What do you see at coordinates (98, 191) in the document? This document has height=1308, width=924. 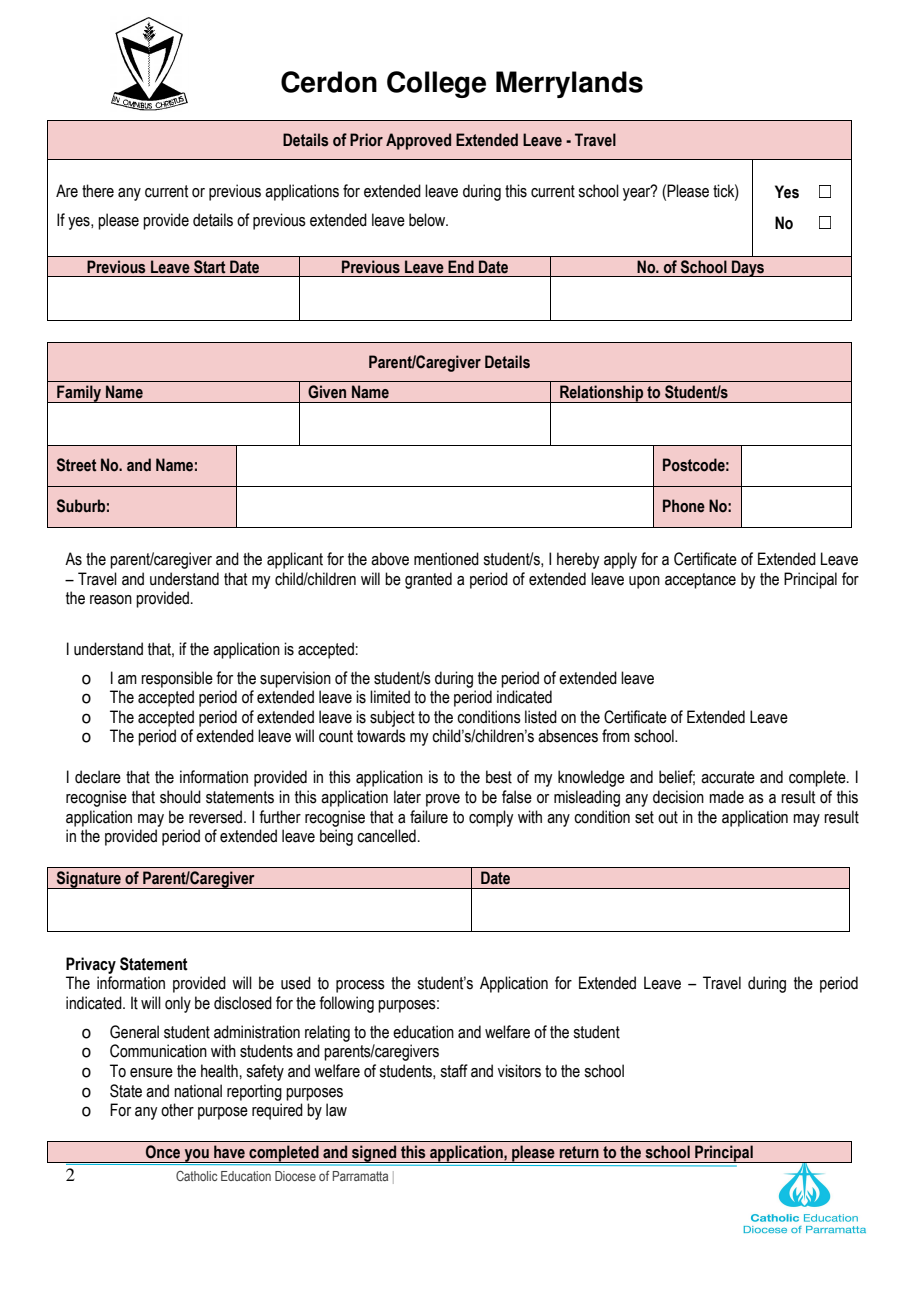 I see `there` at bounding box center [98, 191].
